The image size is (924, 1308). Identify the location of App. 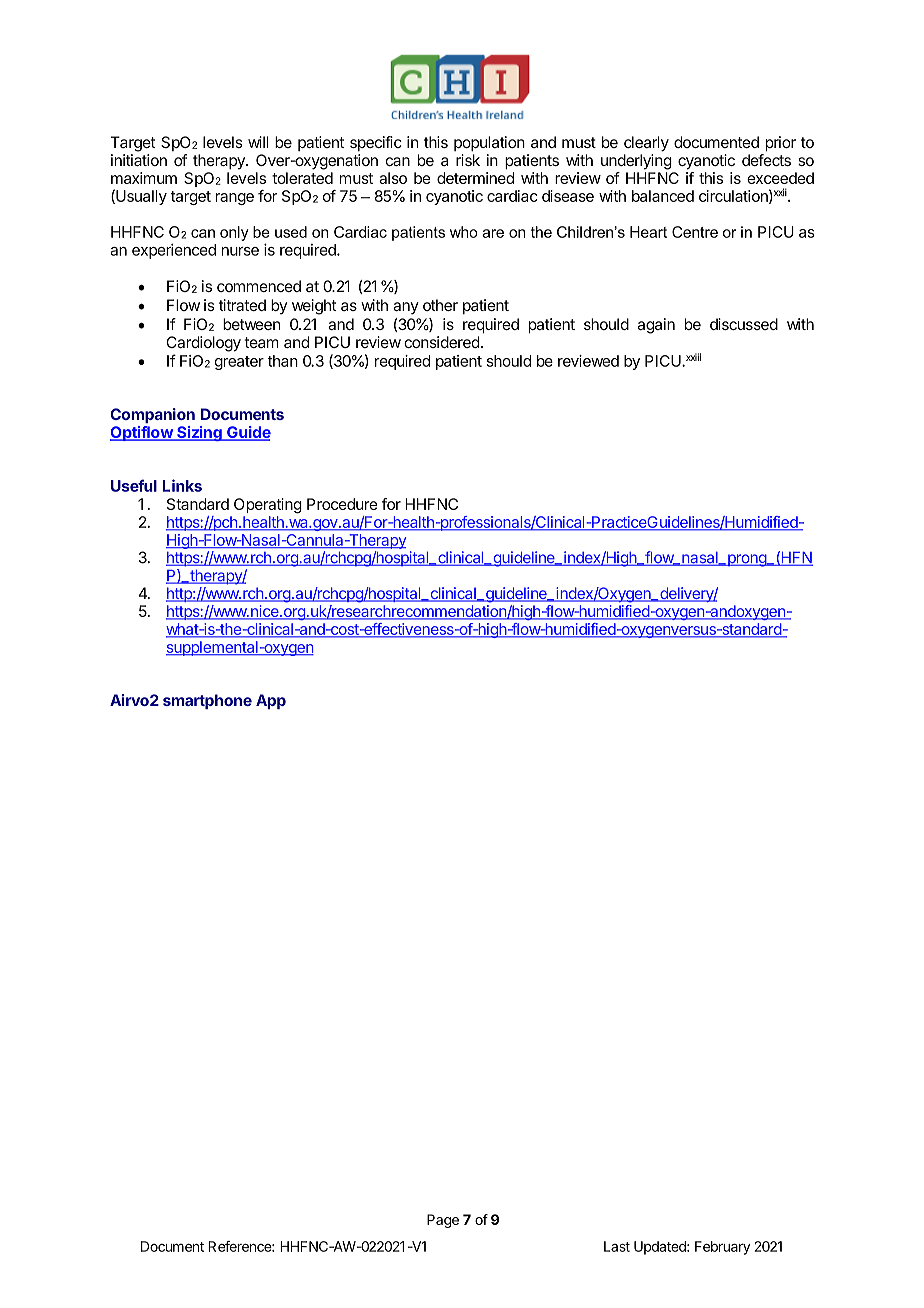
(271, 701).
